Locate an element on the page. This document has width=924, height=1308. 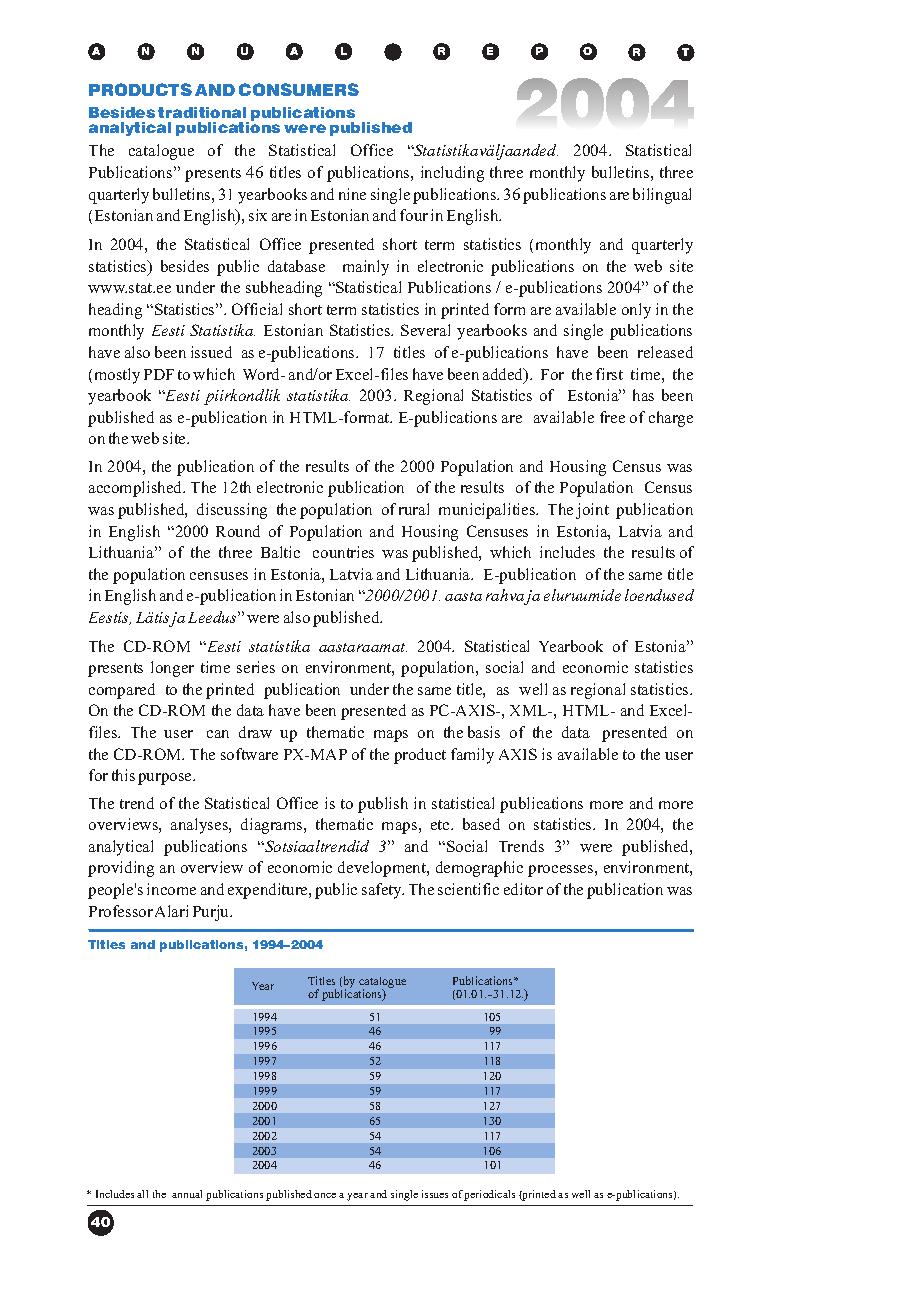
accomplished is located at coordinates (137, 489).
